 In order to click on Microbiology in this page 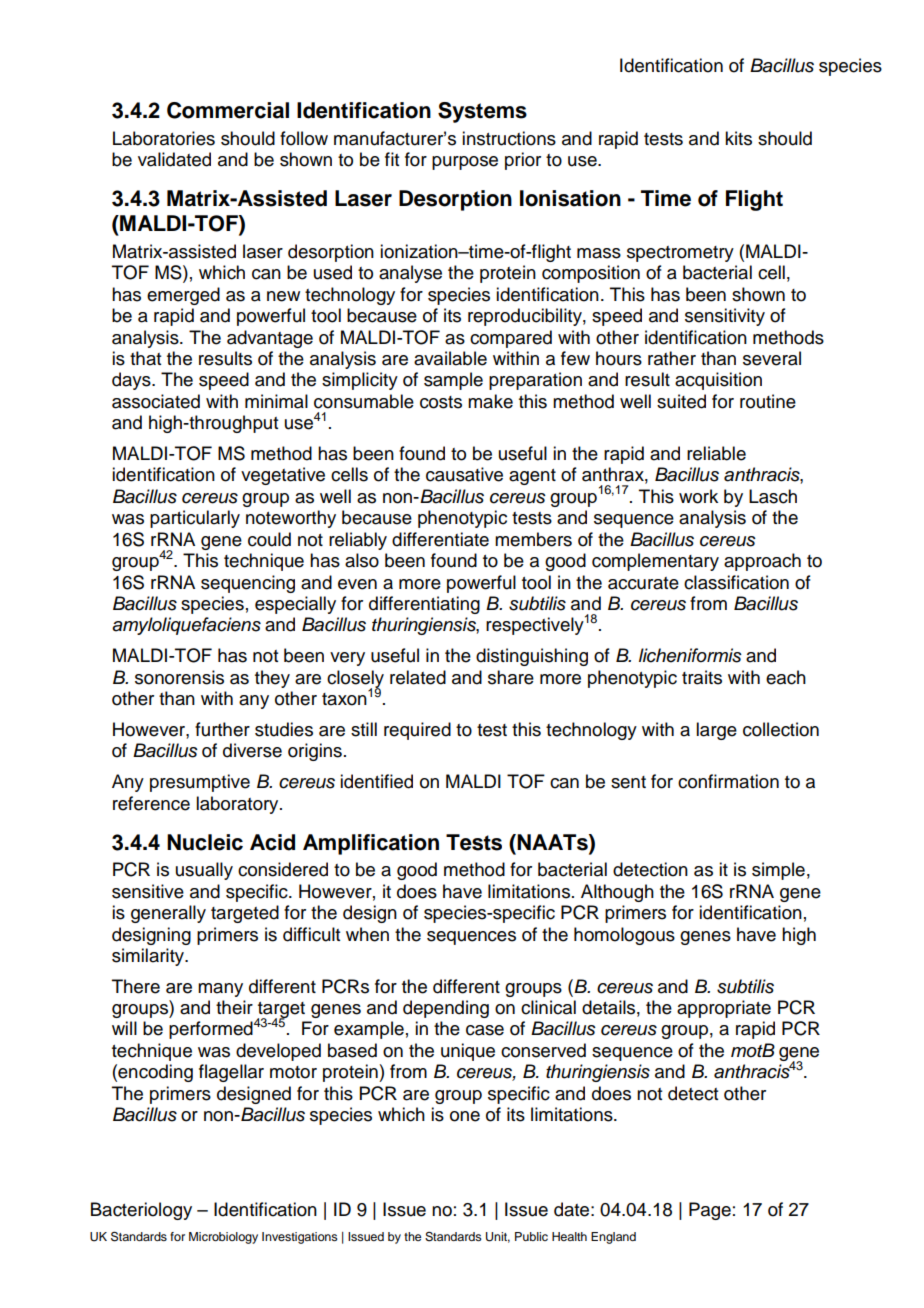, I will do `click(223, 1238)`.
